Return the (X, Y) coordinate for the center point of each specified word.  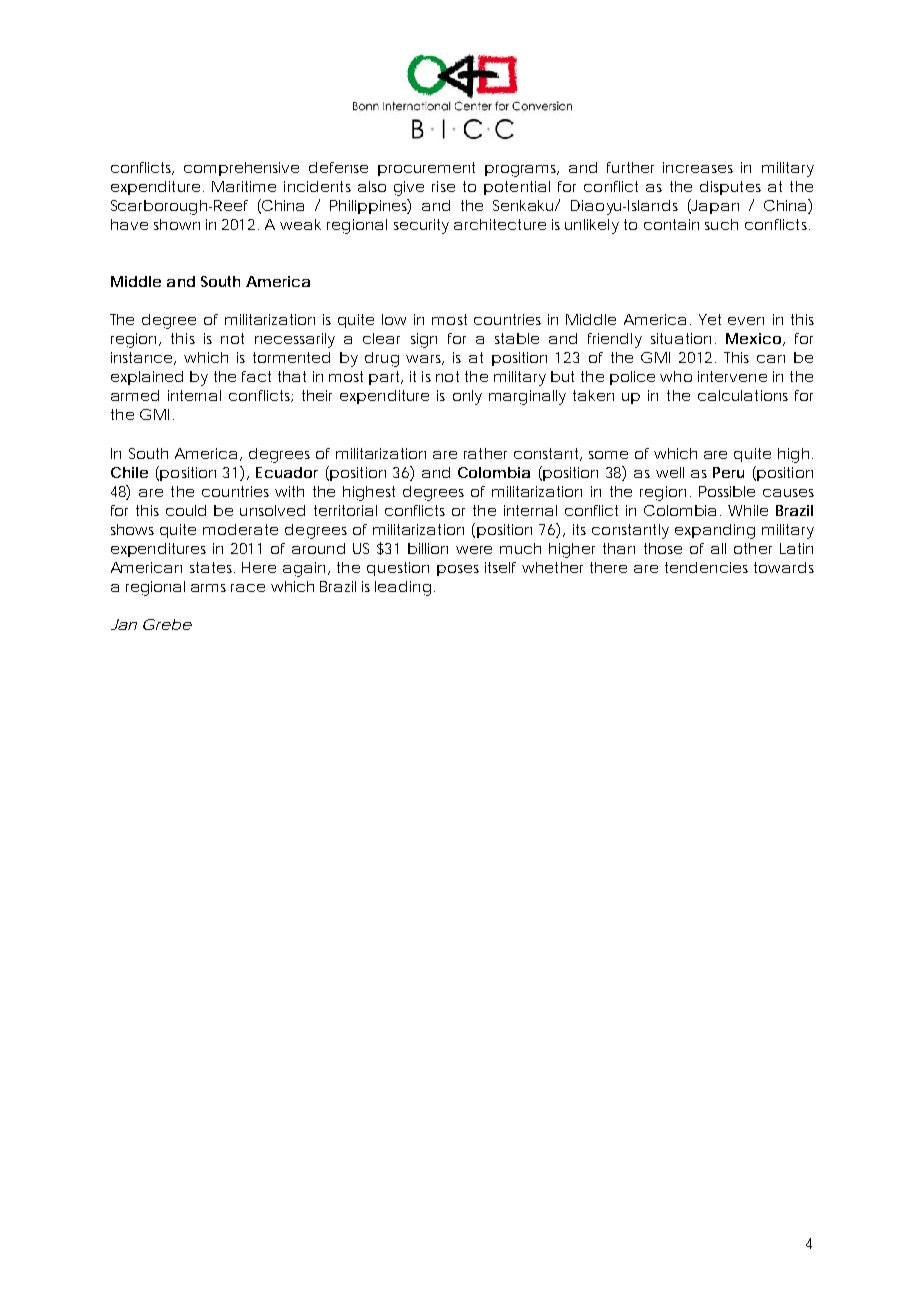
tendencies (706, 567)
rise (443, 186)
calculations (743, 395)
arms (208, 588)
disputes (730, 188)
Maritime (244, 186)
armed (135, 395)
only (467, 397)
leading (403, 588)
